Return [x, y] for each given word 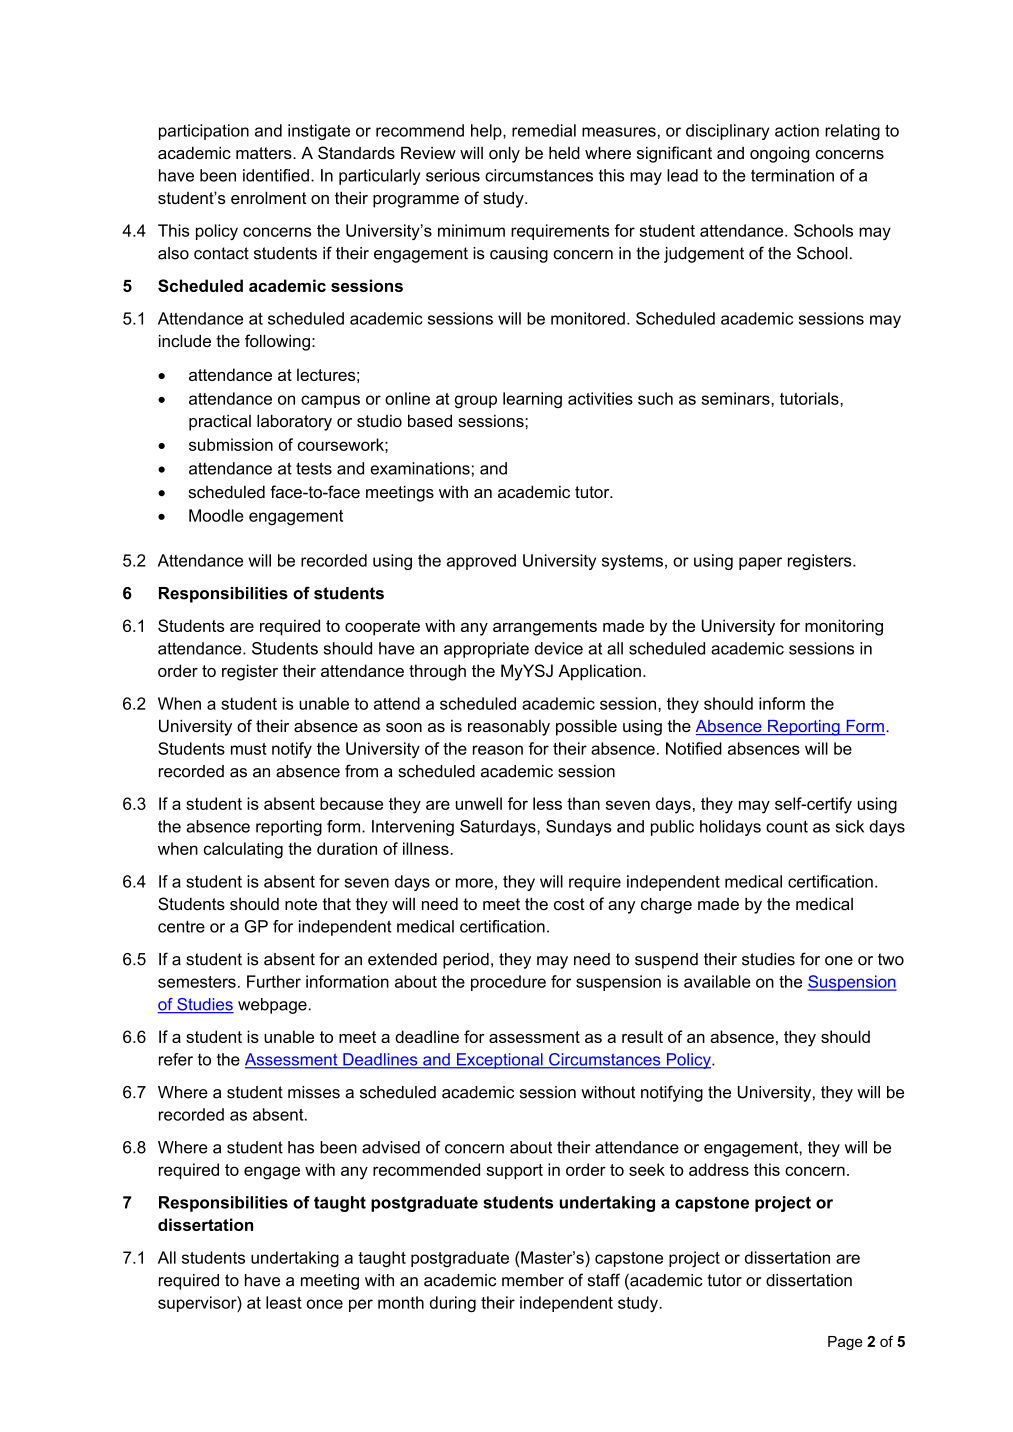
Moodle [216, 515]
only [504, 154]
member [533, 1280]
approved [481, 562]
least [284, 1302]
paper [760, 563]
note [301, 904]
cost [569, 904]
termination [792, 175]
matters [265, 153]
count [787, 826]
